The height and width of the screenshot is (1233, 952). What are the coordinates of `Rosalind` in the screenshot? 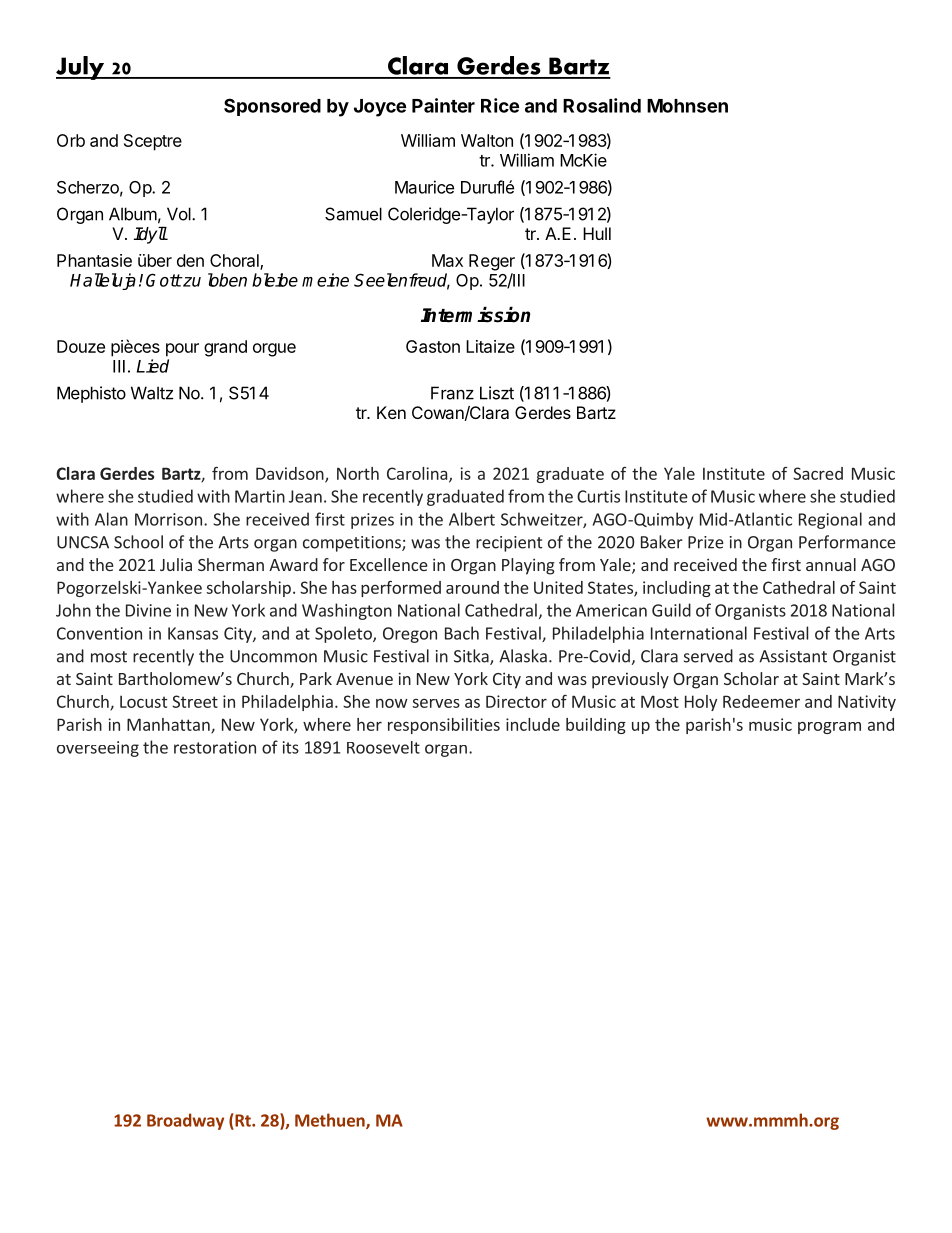 It's located at (602, 105).
